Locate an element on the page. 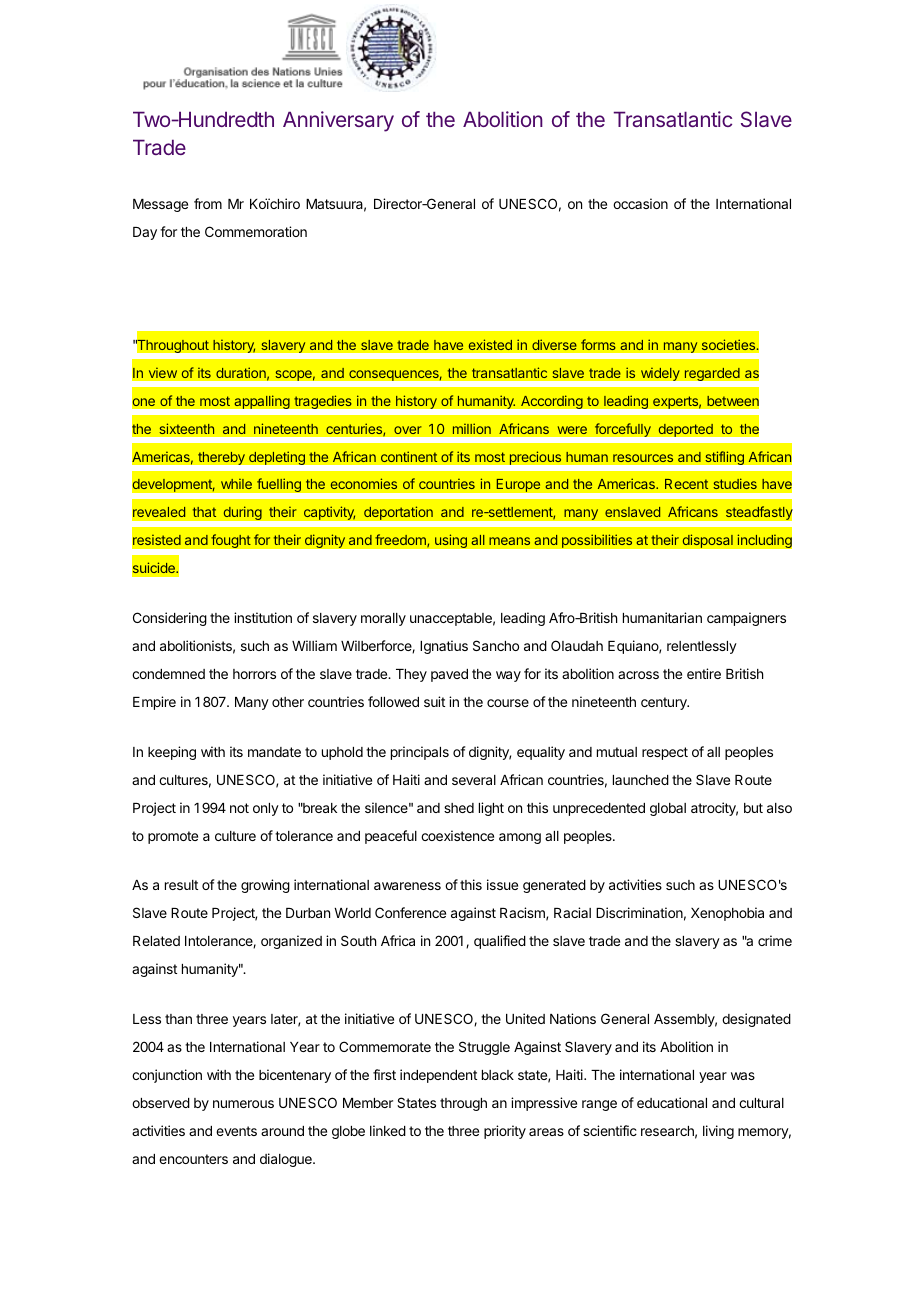 The image size is (924, 1308). Anniversary is located at coordinates (338, 121).
